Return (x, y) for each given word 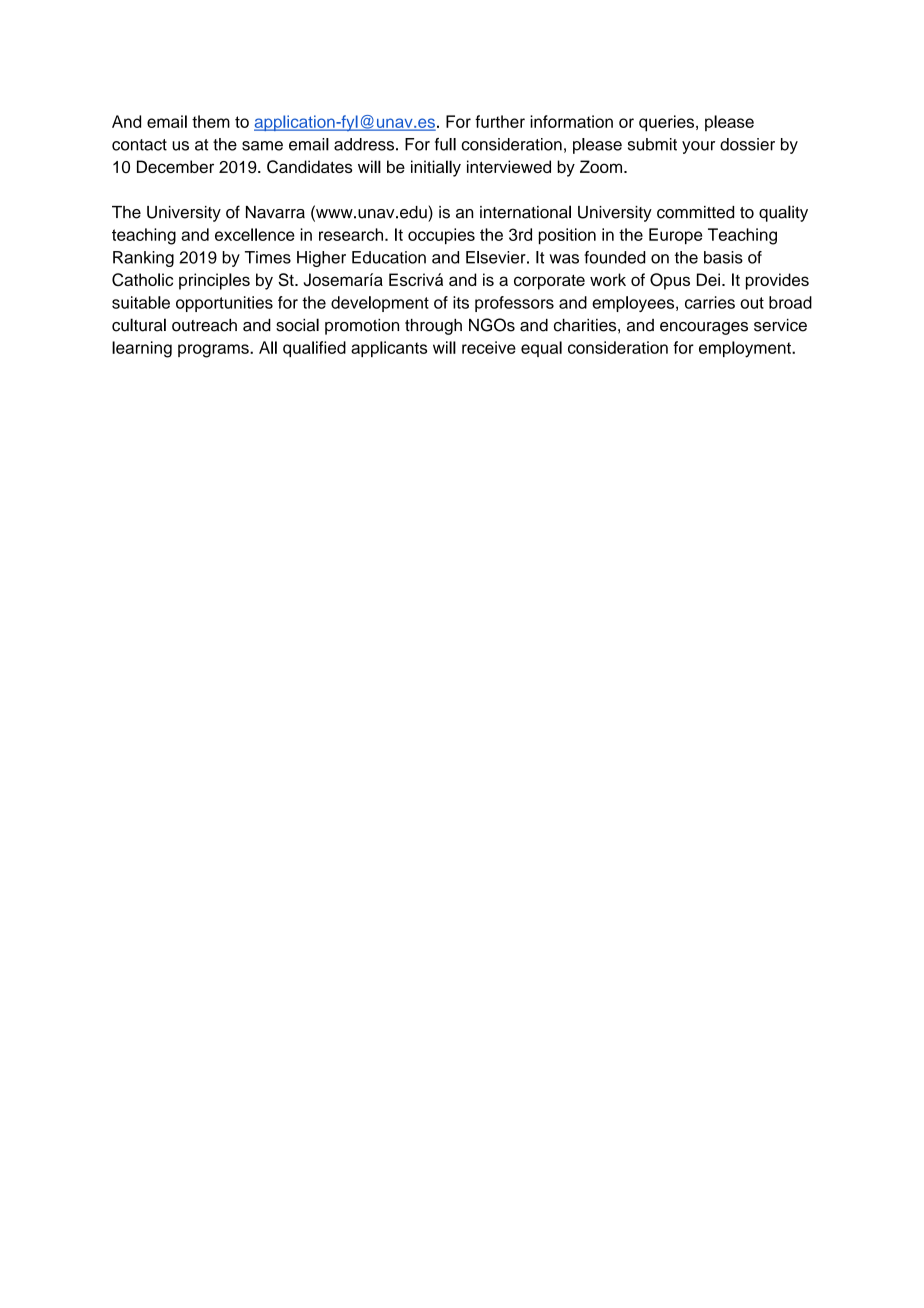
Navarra (275, 212)
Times (268, 257)
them (211, 121)
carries (710, 302)
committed (695, 212)
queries (668, 123)
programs (214, 351)
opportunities (224, 304)
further (500, 121)
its (461, 302)
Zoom (602, 166)
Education (389, 257)
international (525, 212)
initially (436, 168)
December (175, 166)
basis (723, 257)
